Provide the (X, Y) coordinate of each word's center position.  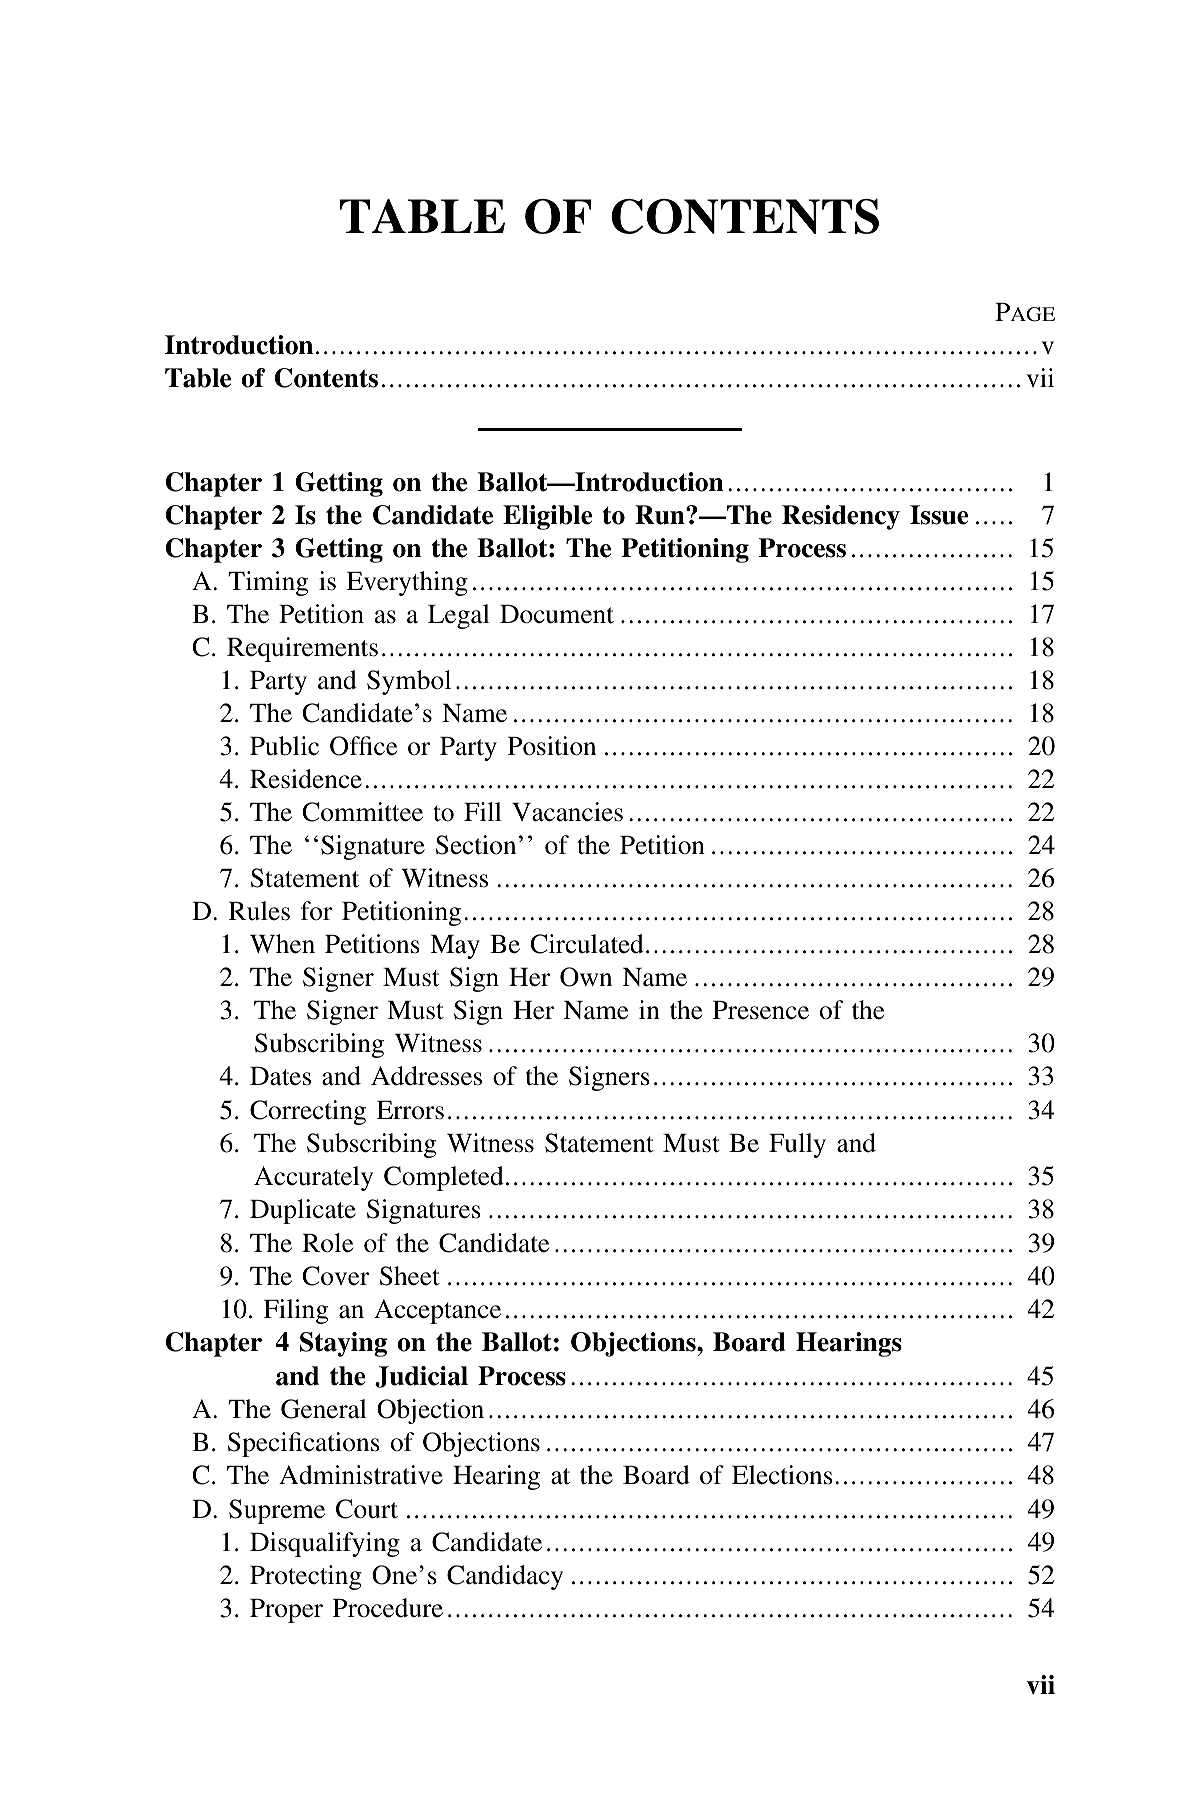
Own (586, 977)
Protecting (306, 1577)
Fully (797, 1145)
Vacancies (567, 812)
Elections (782, 1475)
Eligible (548, 517)
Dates (280, 1076)
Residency (841, 517)
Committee (362, 812)
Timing (268, 583)
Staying (343, 1344)
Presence (761, 1010)
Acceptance (437, 1311)
